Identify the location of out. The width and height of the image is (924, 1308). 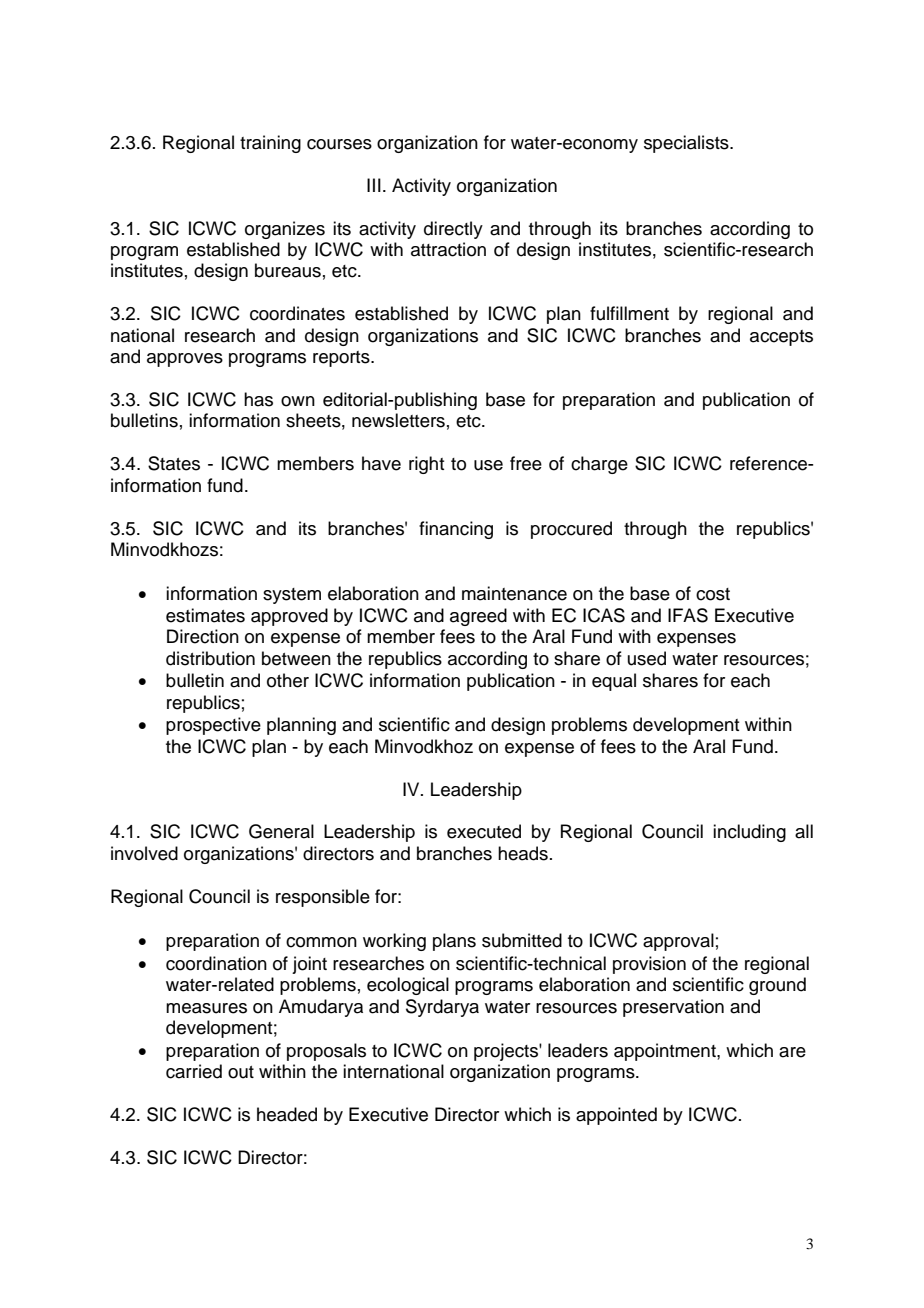
(241, 1072).
